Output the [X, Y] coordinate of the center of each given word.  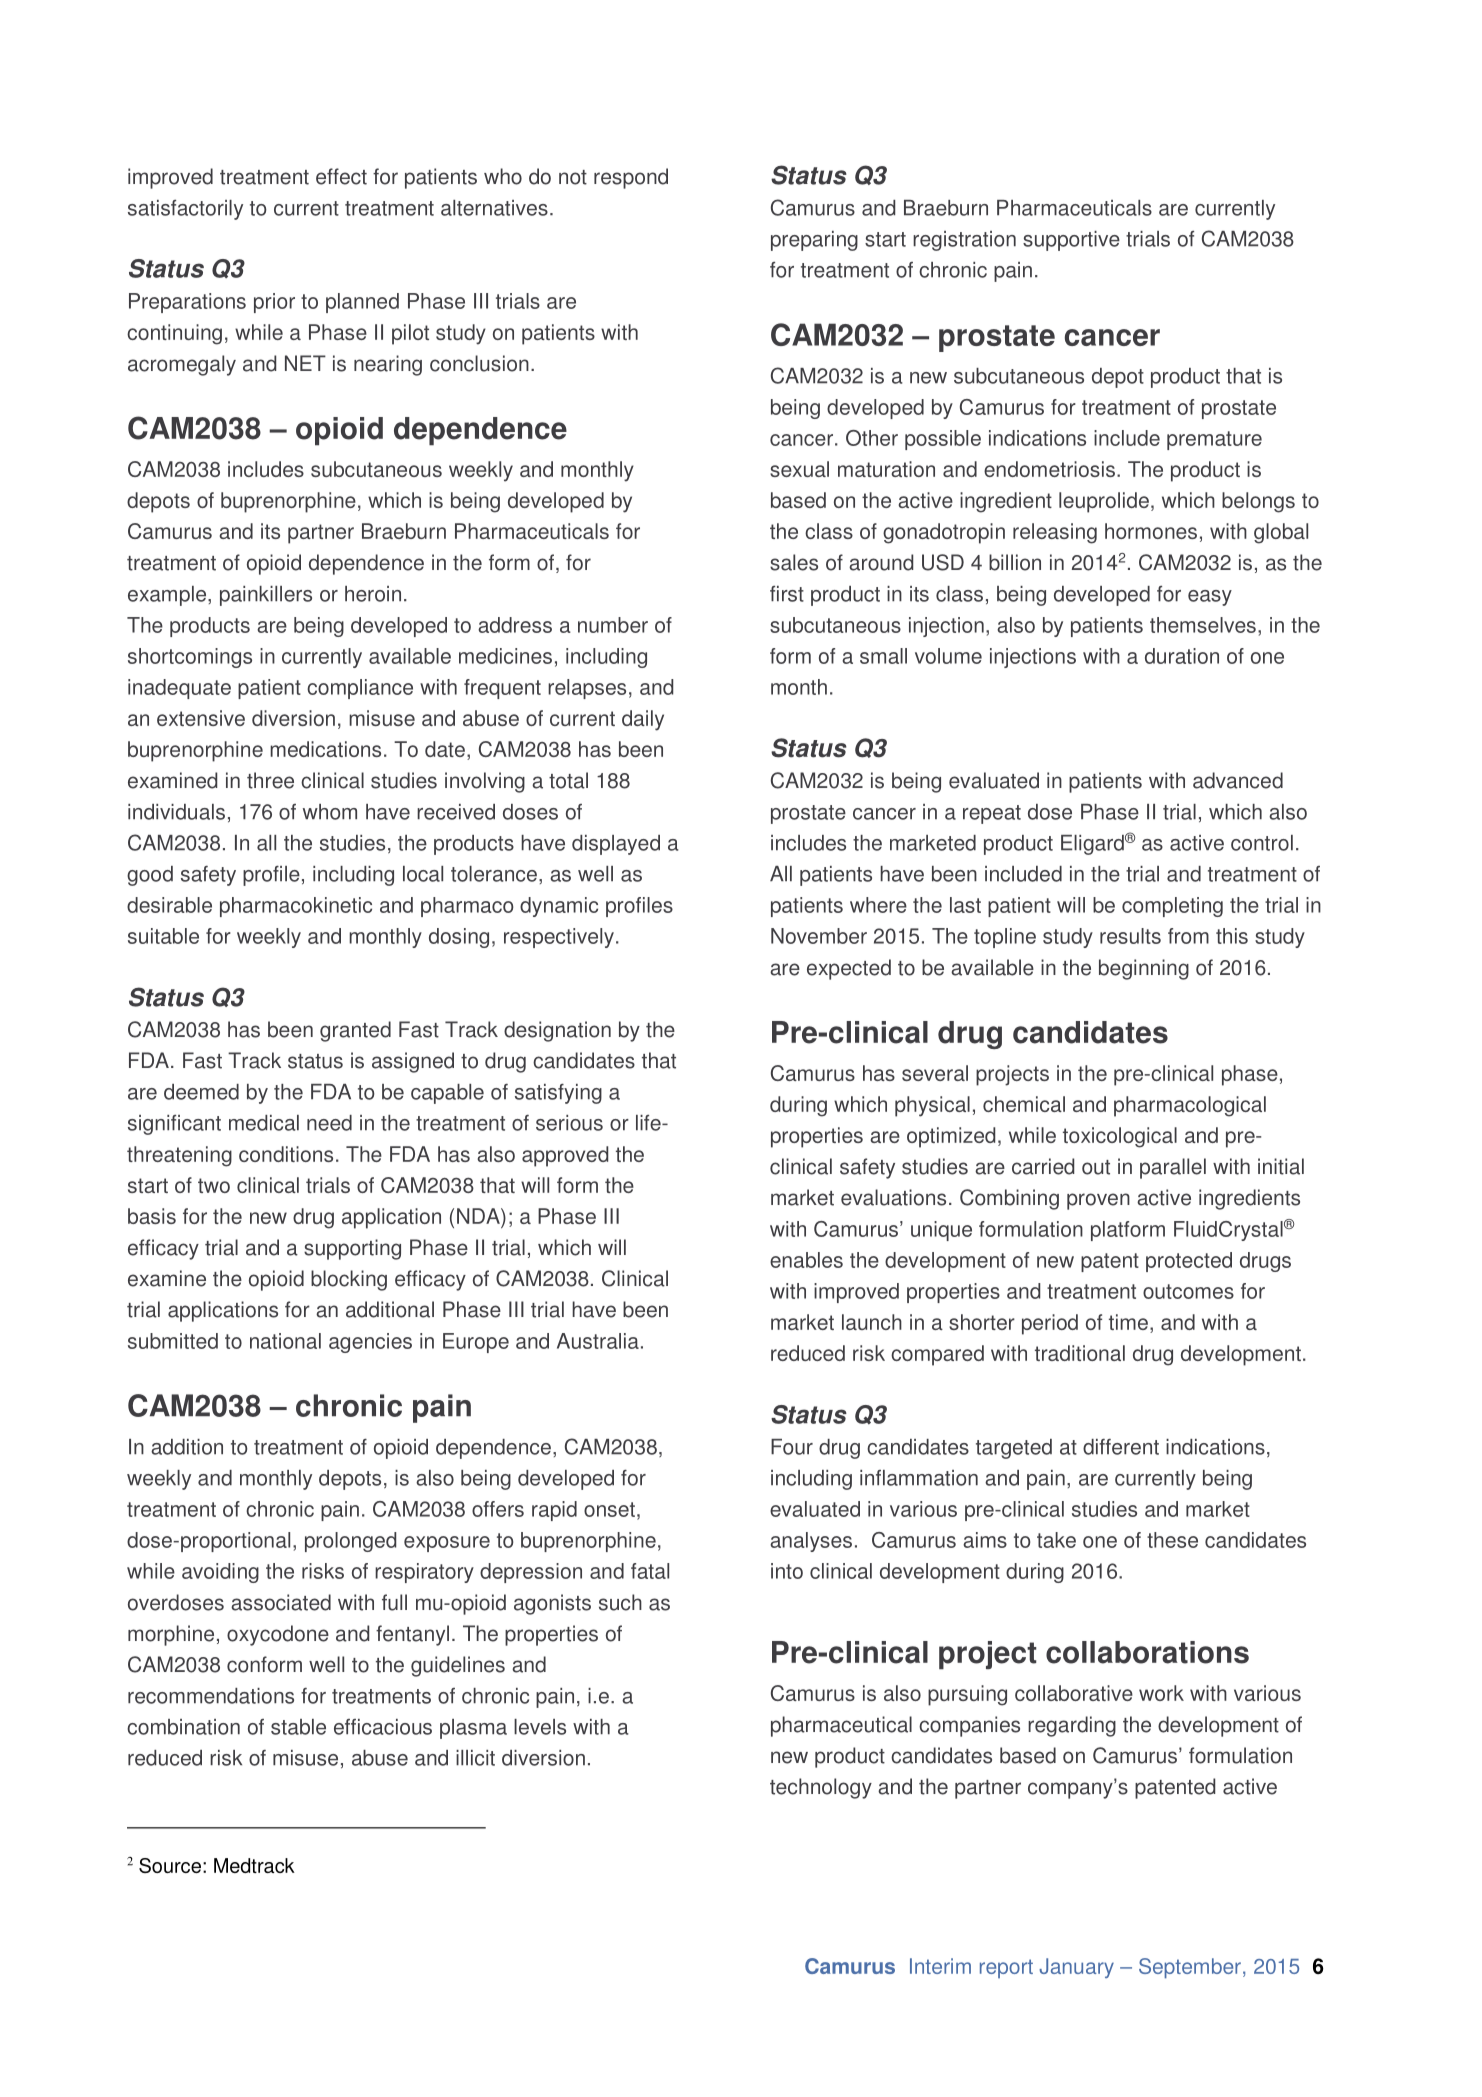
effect [341, 176]
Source [170, 1865]
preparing [814, 241]
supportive [1071, 241]
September [1190, 1968]
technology [821, 1788]
